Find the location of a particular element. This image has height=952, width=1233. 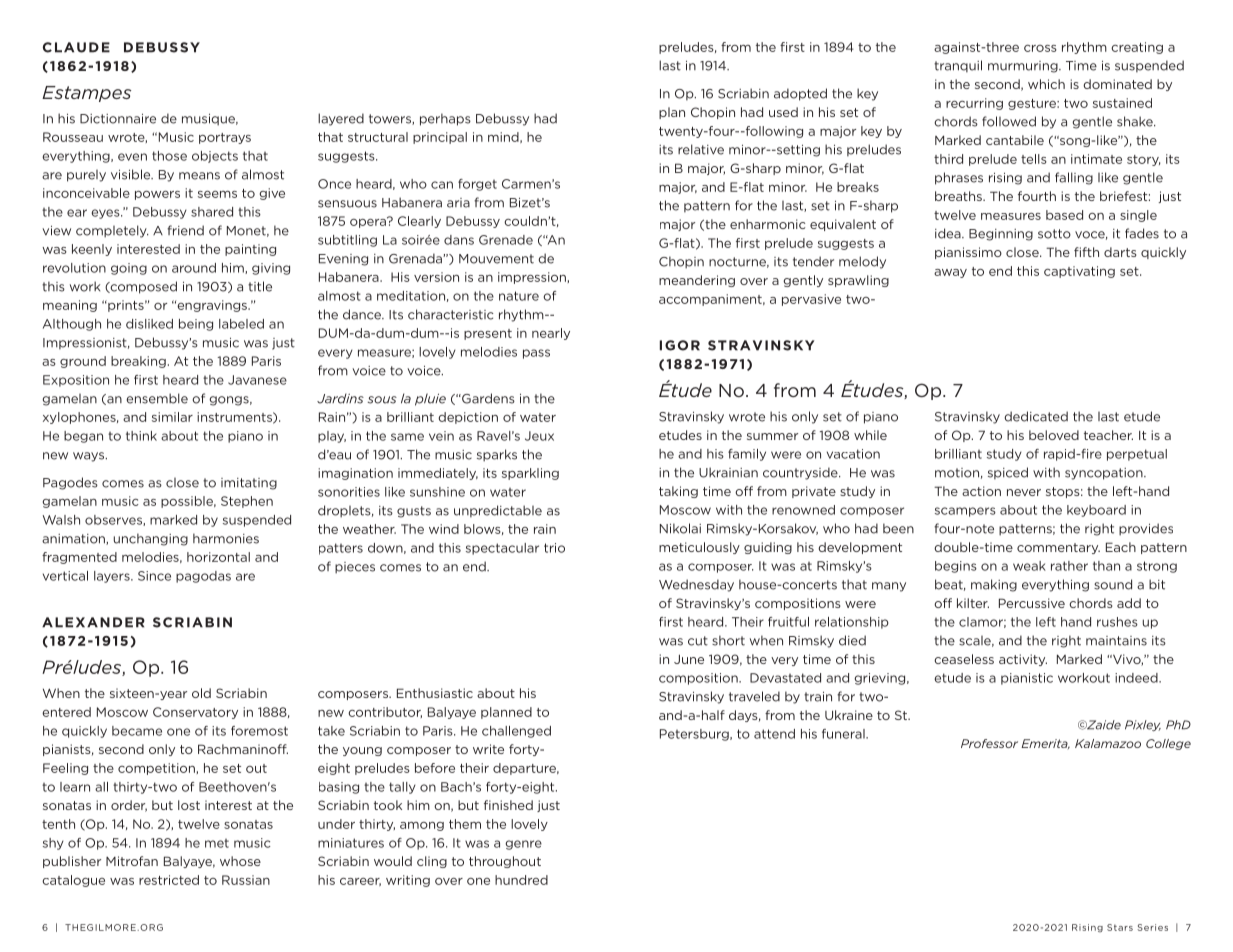

friend is located at coordinates (185, 230).
